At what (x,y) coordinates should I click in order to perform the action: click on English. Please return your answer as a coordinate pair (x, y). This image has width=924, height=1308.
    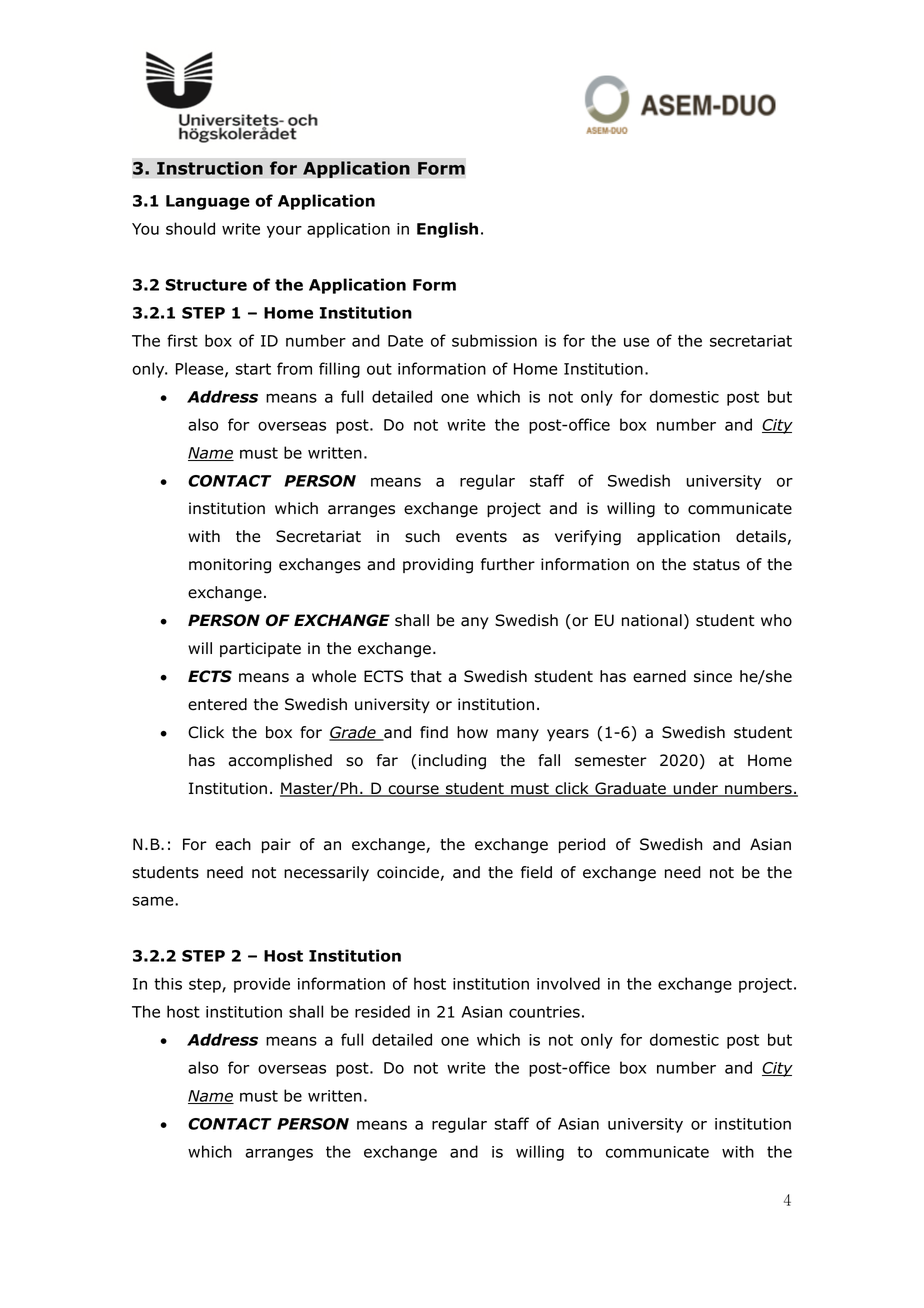
    Looking at the image, I should click on (447, 230).
